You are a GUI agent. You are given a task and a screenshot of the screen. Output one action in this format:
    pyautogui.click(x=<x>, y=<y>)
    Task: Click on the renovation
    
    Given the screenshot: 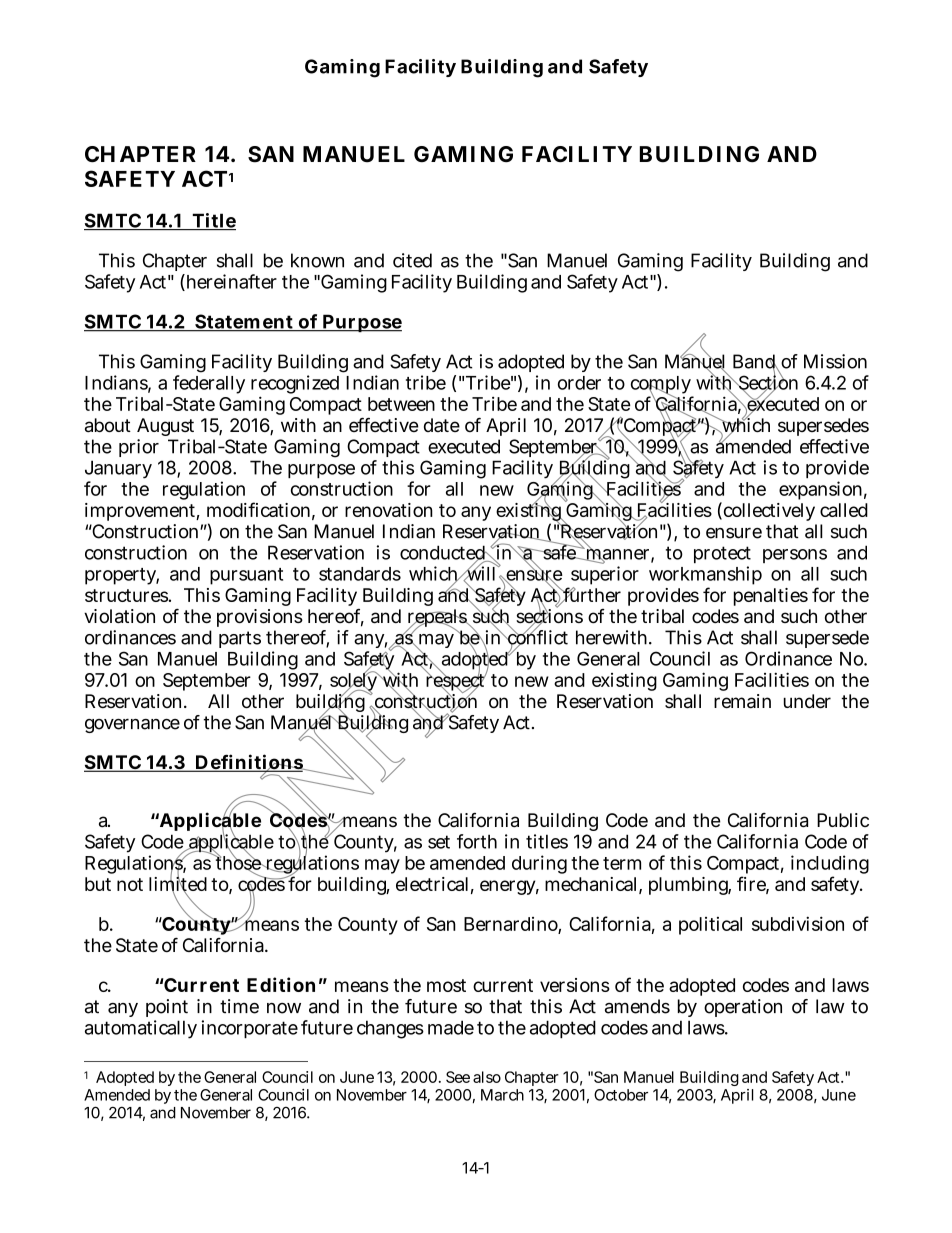 What is the action you would take?
    pyautogui.click(x=389, y=510)
